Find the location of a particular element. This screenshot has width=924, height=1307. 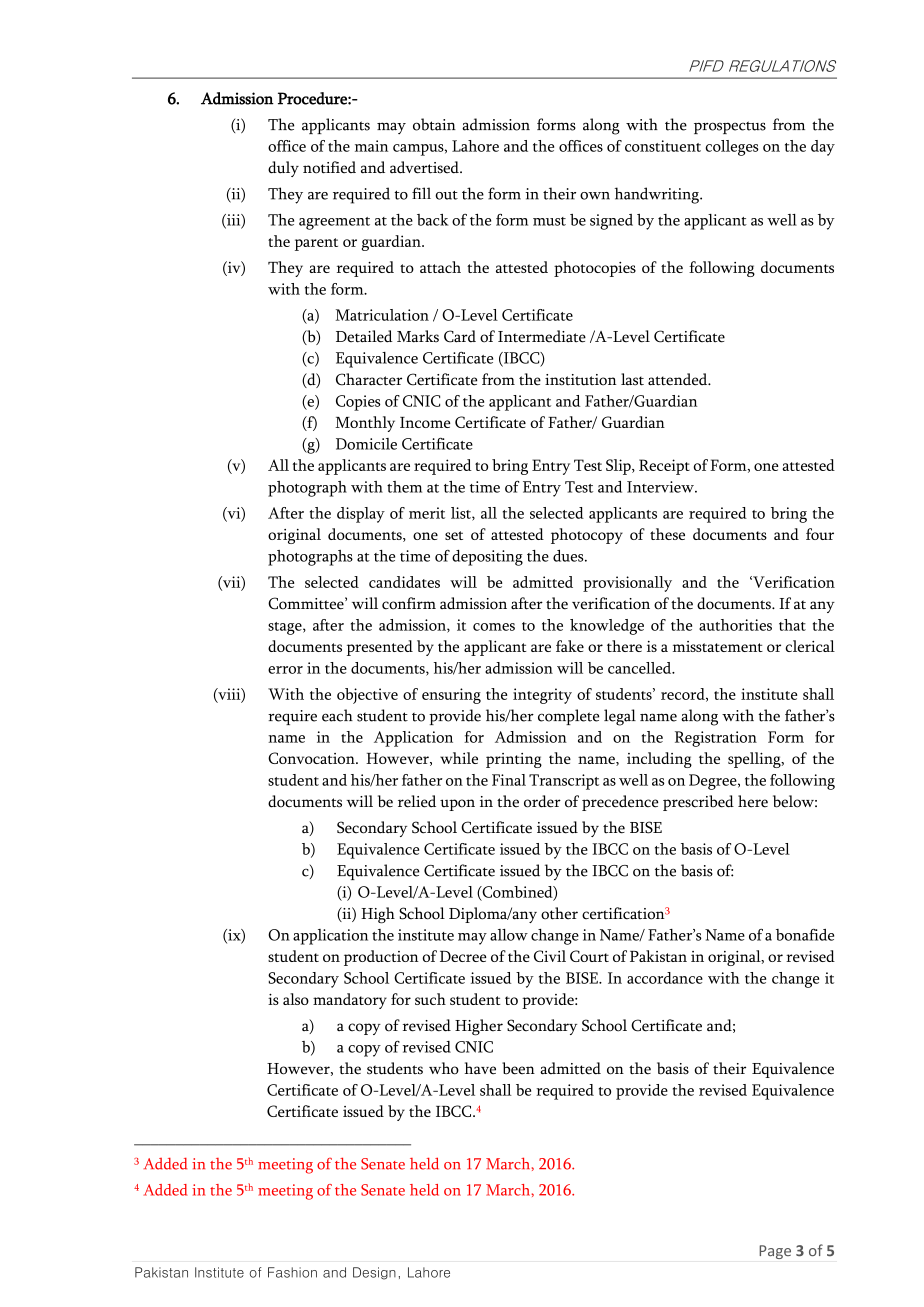

production is located at coordinates (381, 958).
